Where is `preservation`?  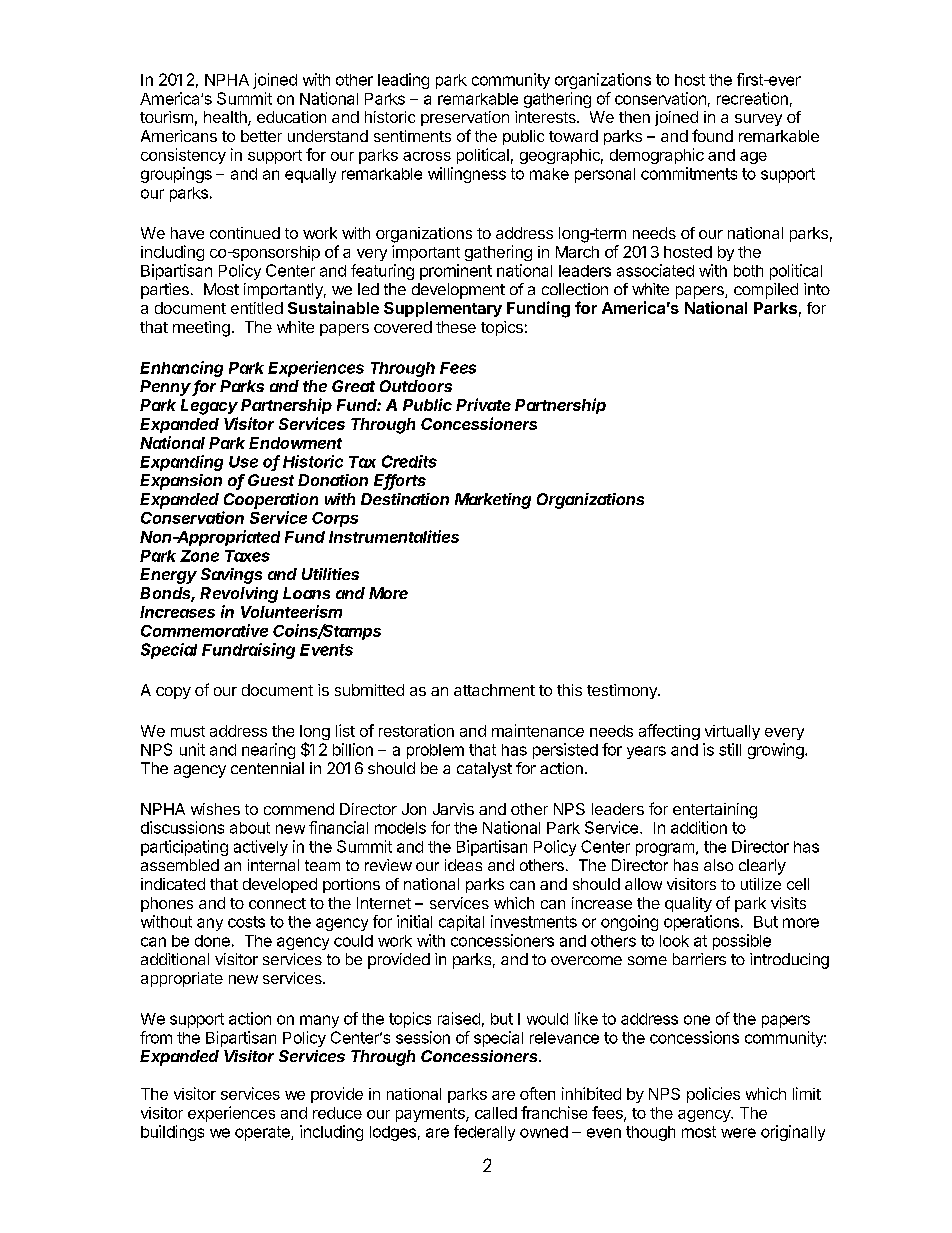 preservation is located at coordinates (465, 118).
